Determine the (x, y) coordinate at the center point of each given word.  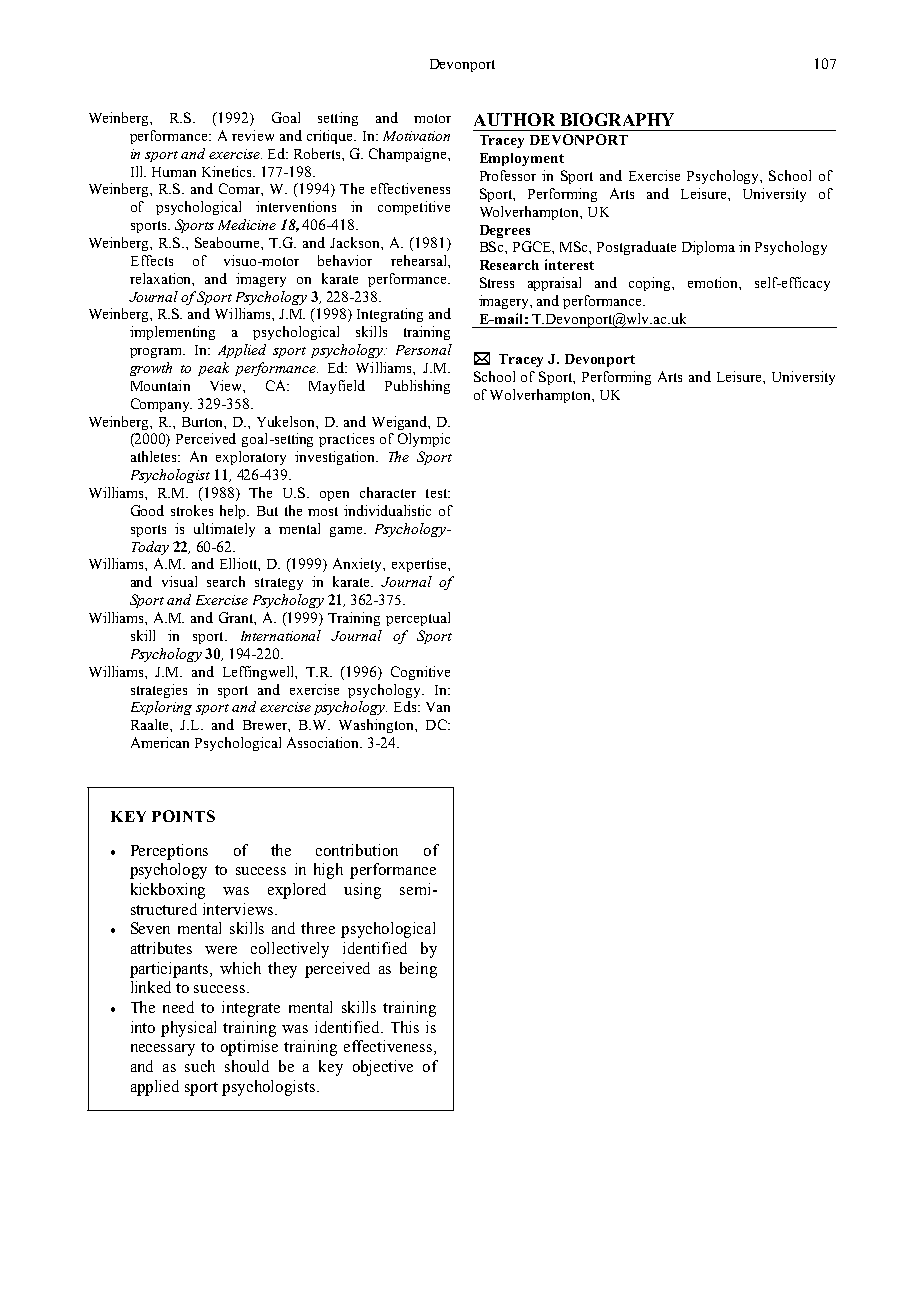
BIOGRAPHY (617, 119)
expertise (420, 565)
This (405, 1027)
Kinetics (228, 171)
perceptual (418, 619)
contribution (357, 850)
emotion (714, 282)
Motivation (416, 136)
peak (213, 369)
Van (438, 707)
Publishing (417, 387)
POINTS (183, 816)
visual (179, 581)
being (418, 970)
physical (188, 1029)
